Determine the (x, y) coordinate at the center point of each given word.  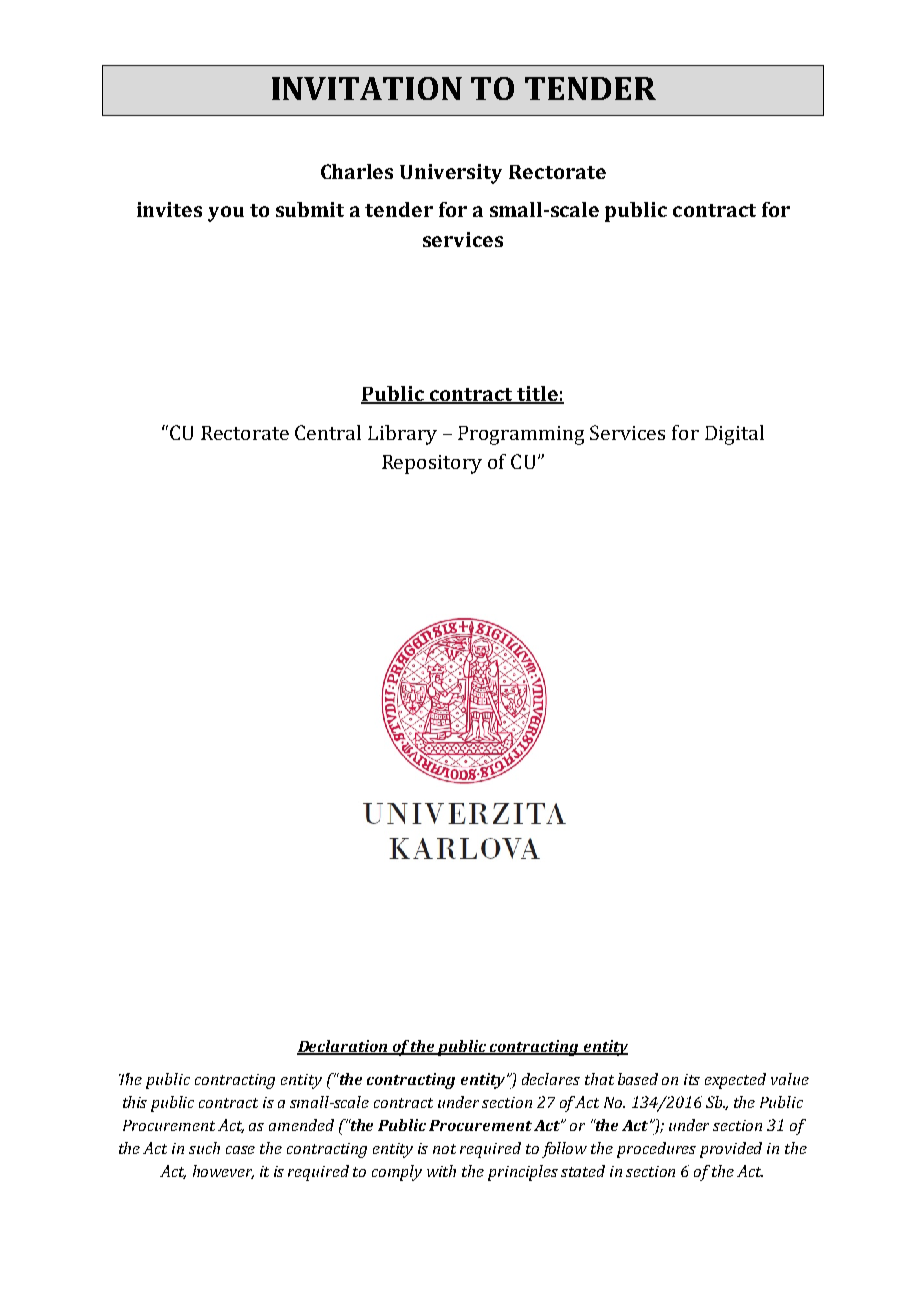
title (537, 395)
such (204, 1148)
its (692, 1079)
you (226, 214)
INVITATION (367, 88)
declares (551, 1079)
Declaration (343, 1047)
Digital (734, 435)
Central (328, 432)
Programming (521, 435)
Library (402, 435)
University (451, 174)
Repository (432, 464)
